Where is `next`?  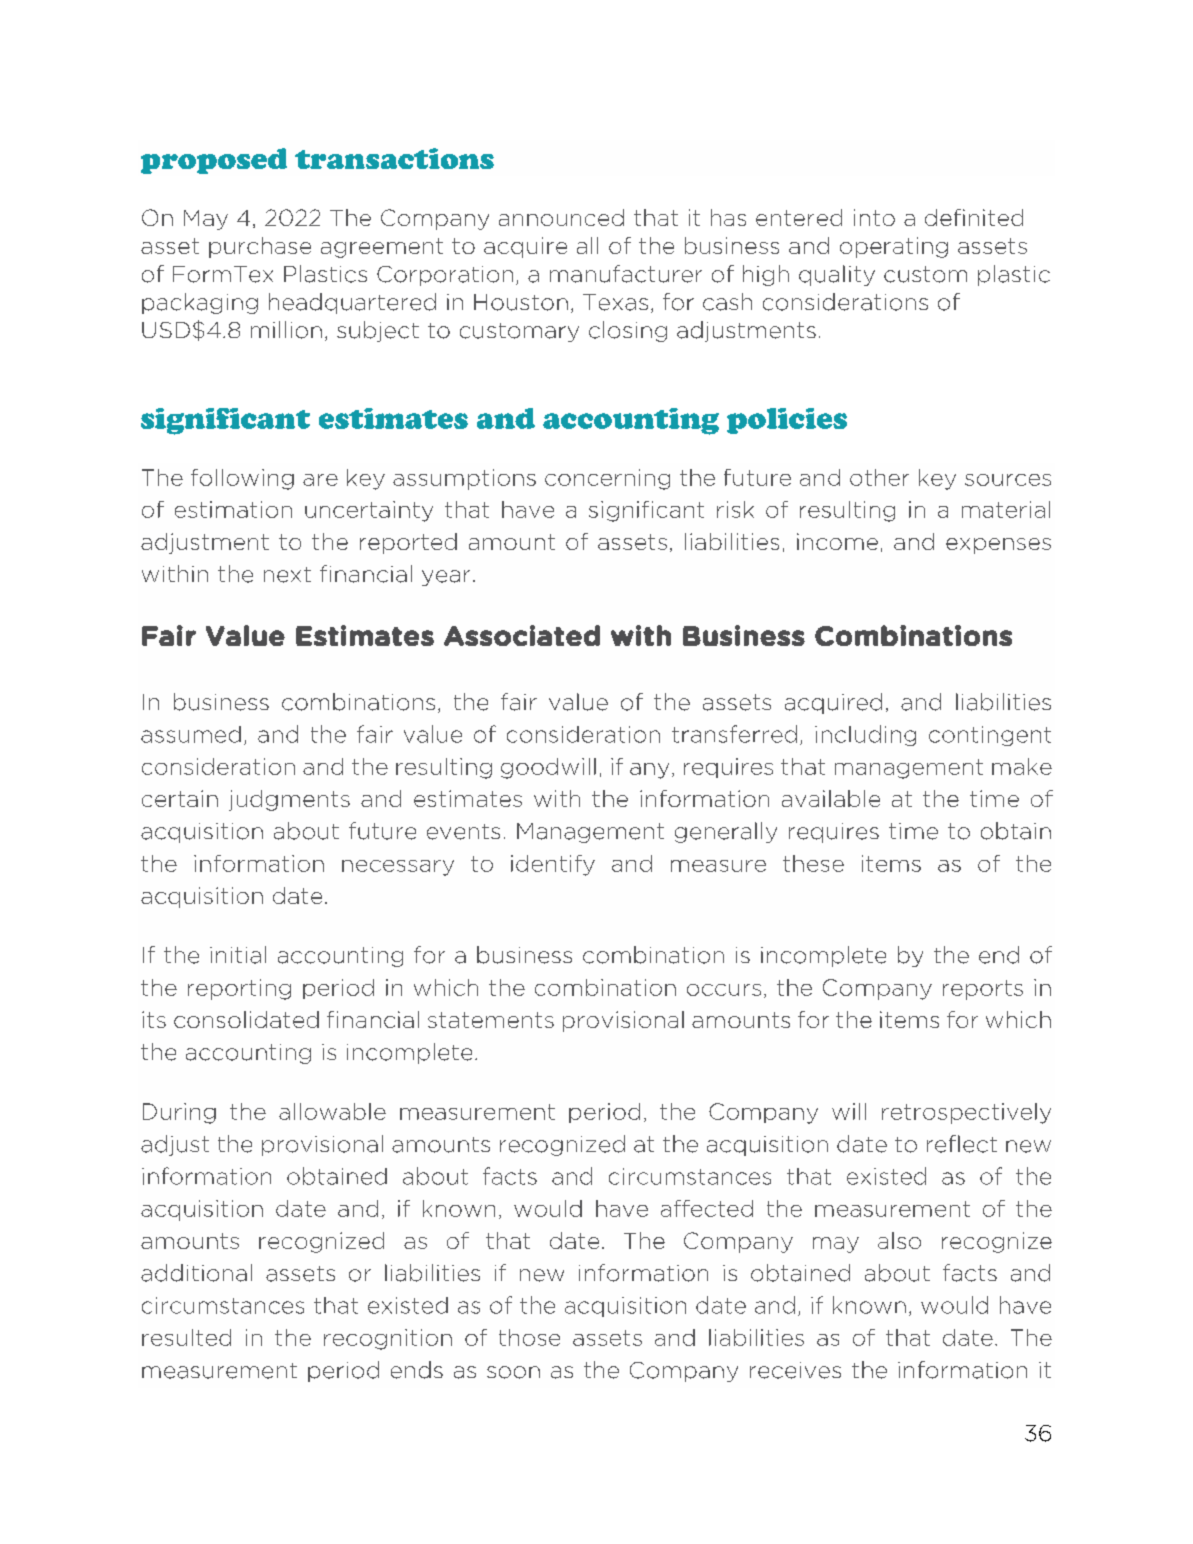
next is located at coordinates (287, 575).
